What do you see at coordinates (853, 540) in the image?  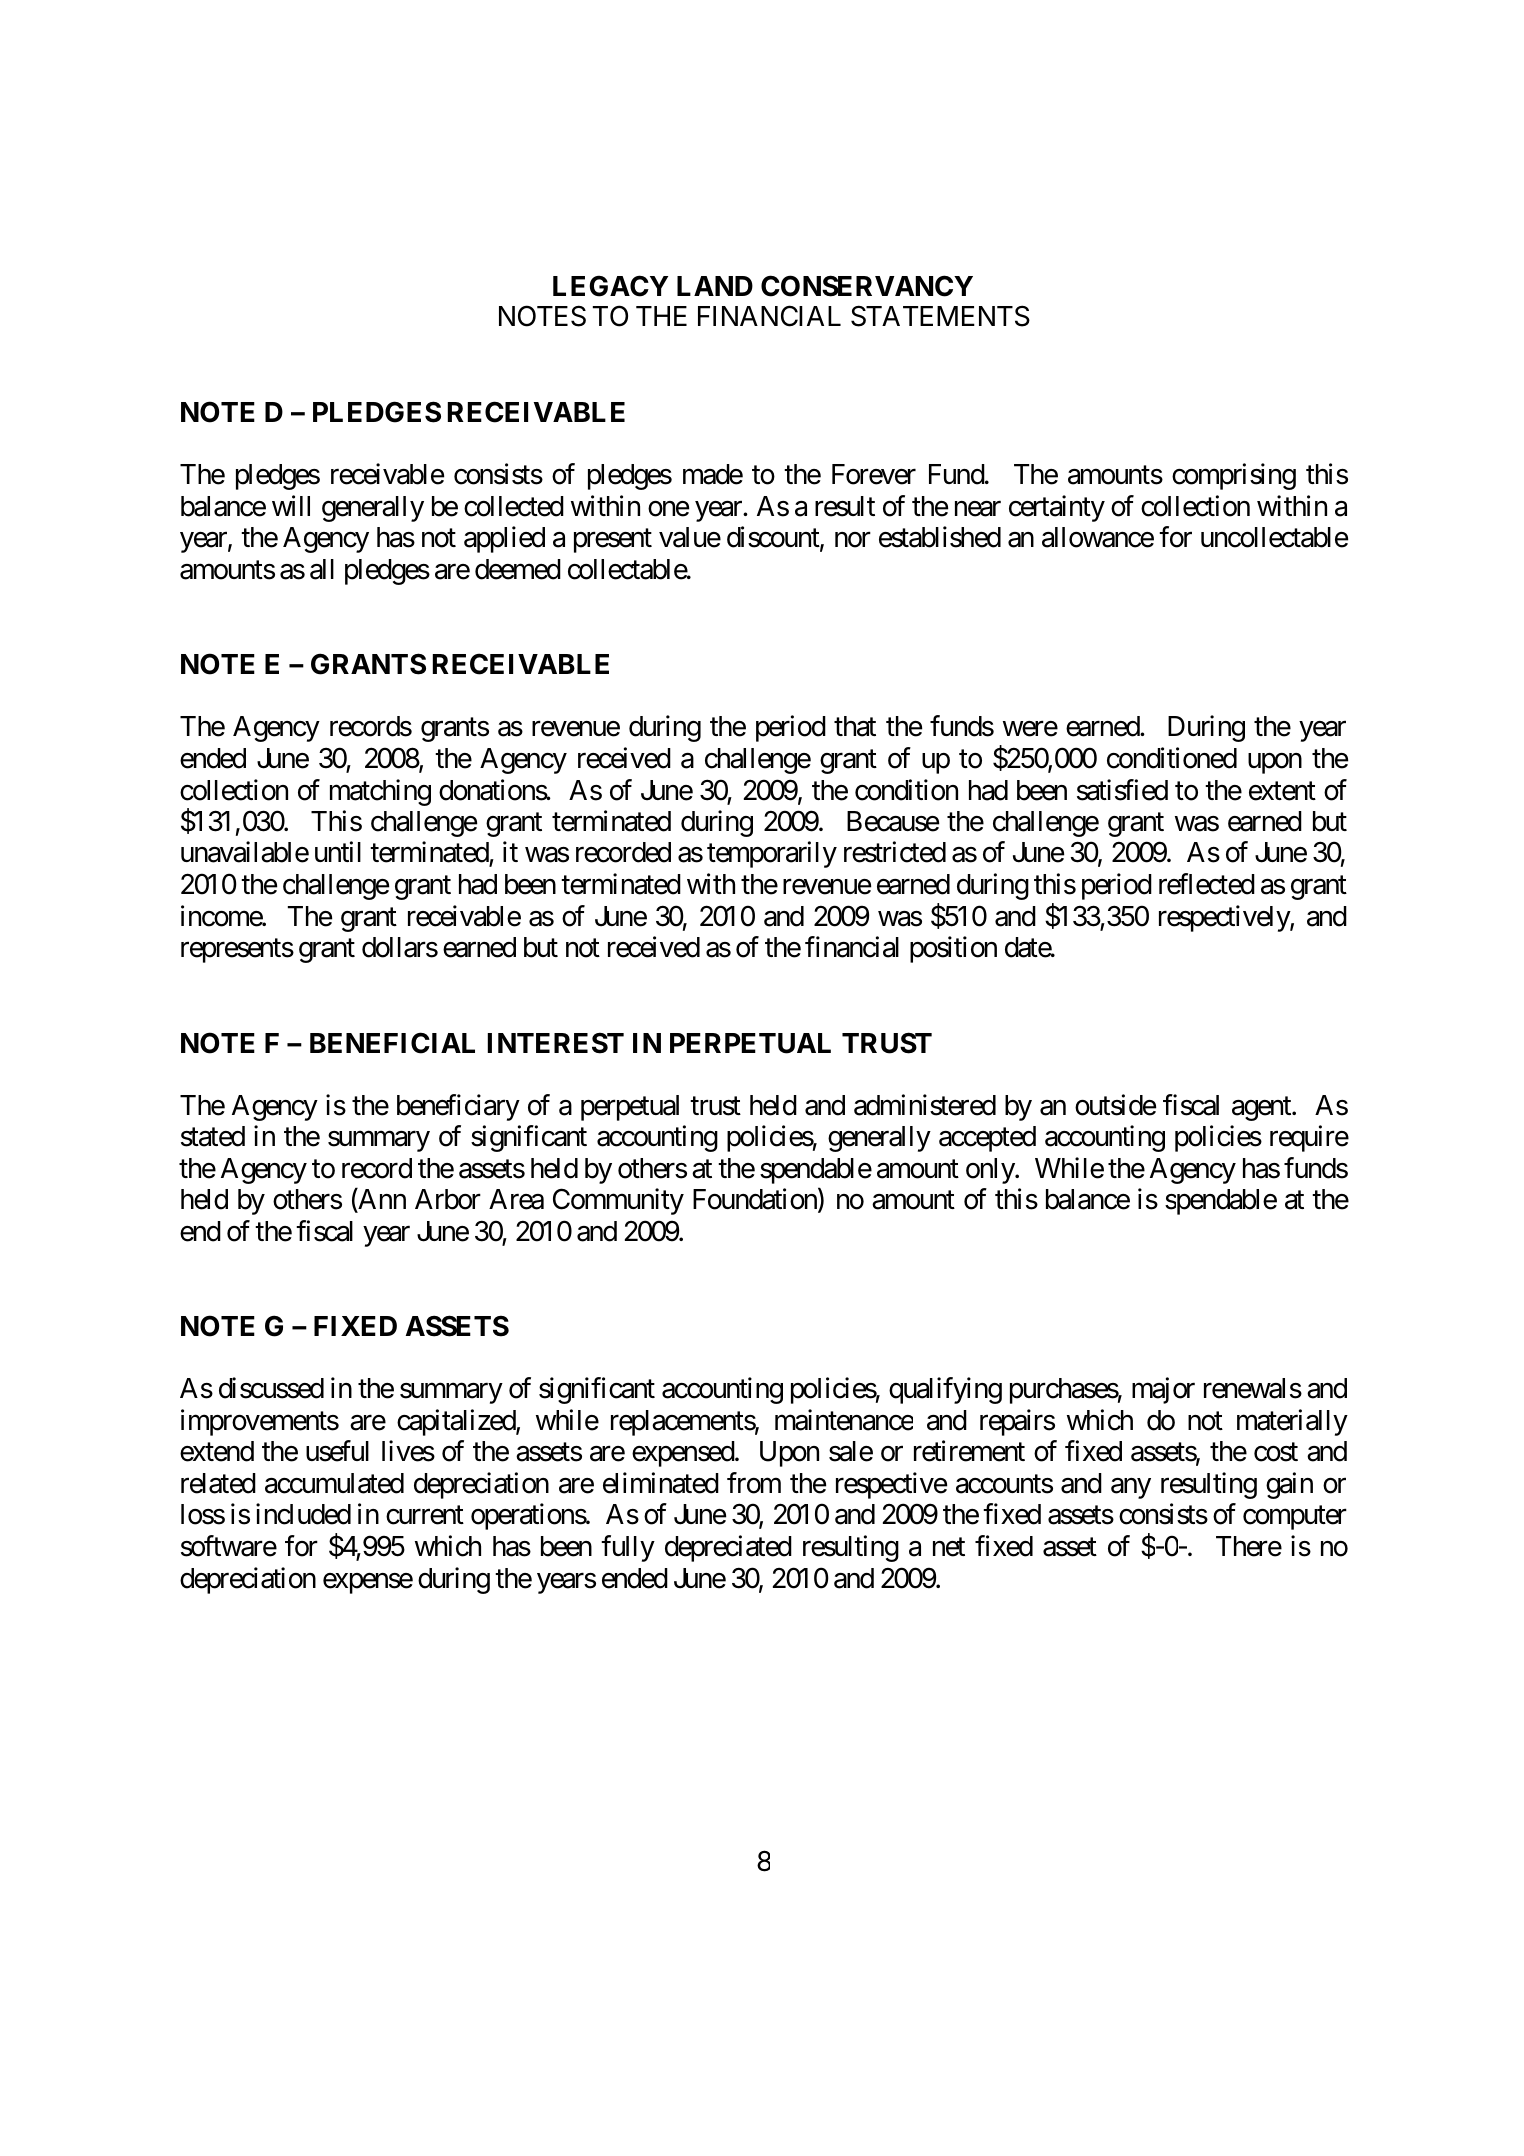 I see `nor` at bounding box center [853, 540].
